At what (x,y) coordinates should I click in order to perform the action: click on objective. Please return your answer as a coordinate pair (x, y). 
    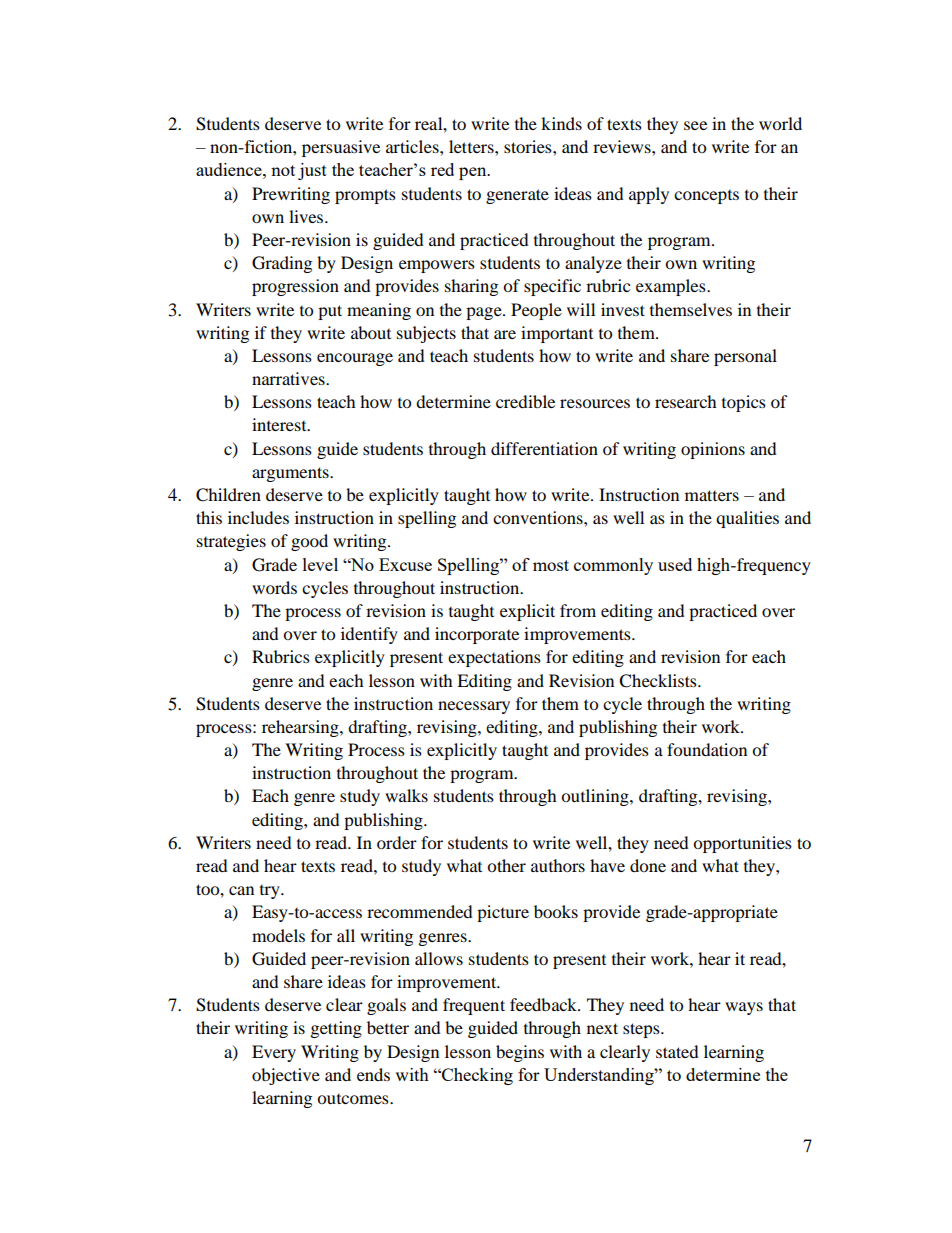
    Looking at the image, I should click on (286, 1076).
